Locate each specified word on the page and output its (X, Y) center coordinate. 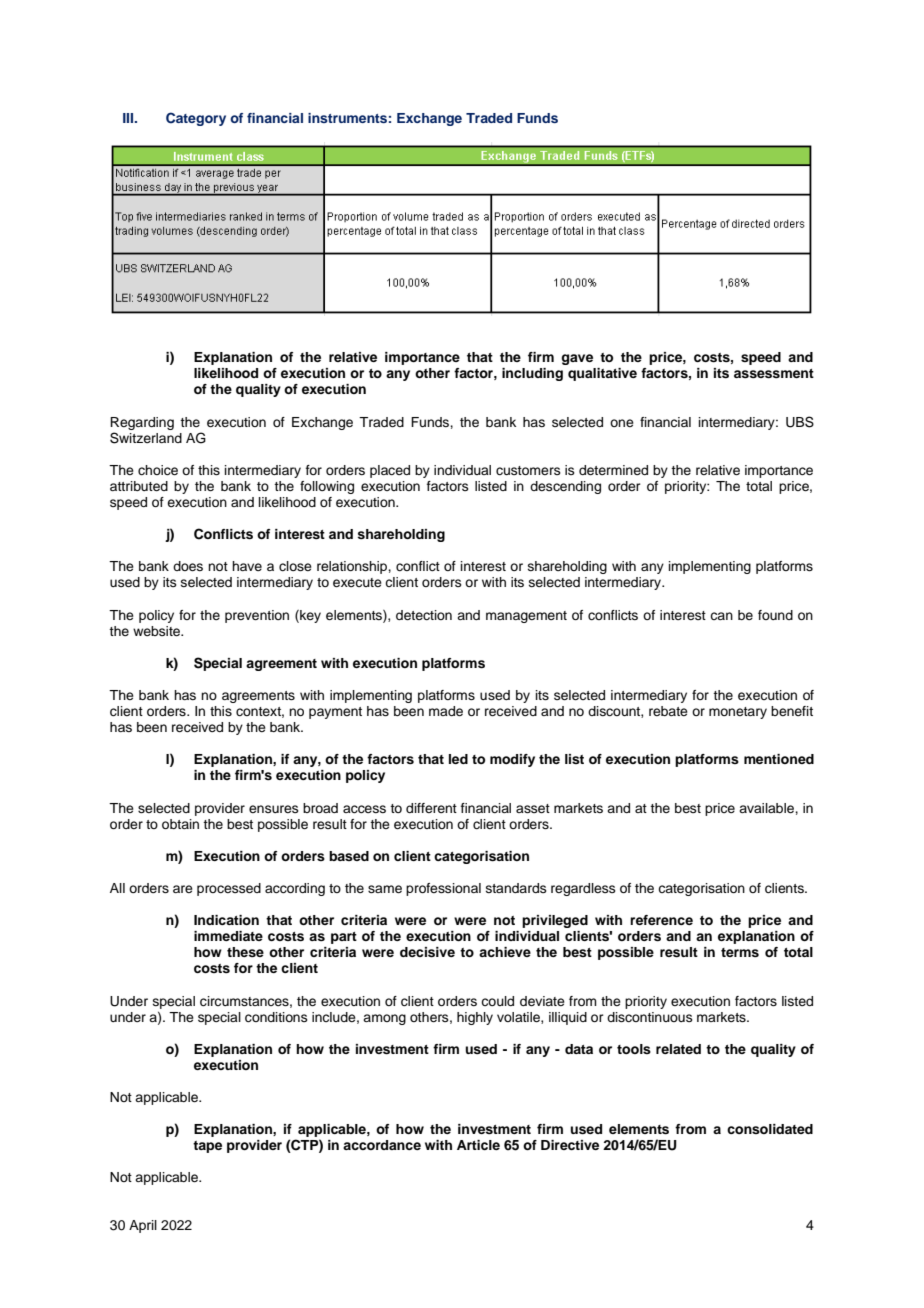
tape (207, 1147)
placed (390, 471)
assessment (774, 374)
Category (196, 119)
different (431, 808)
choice (158, 470)
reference (661, 920)
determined (613, 470)
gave (577, 359)
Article (478, 1145)
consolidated (770, 1129)
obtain (180, 824)
